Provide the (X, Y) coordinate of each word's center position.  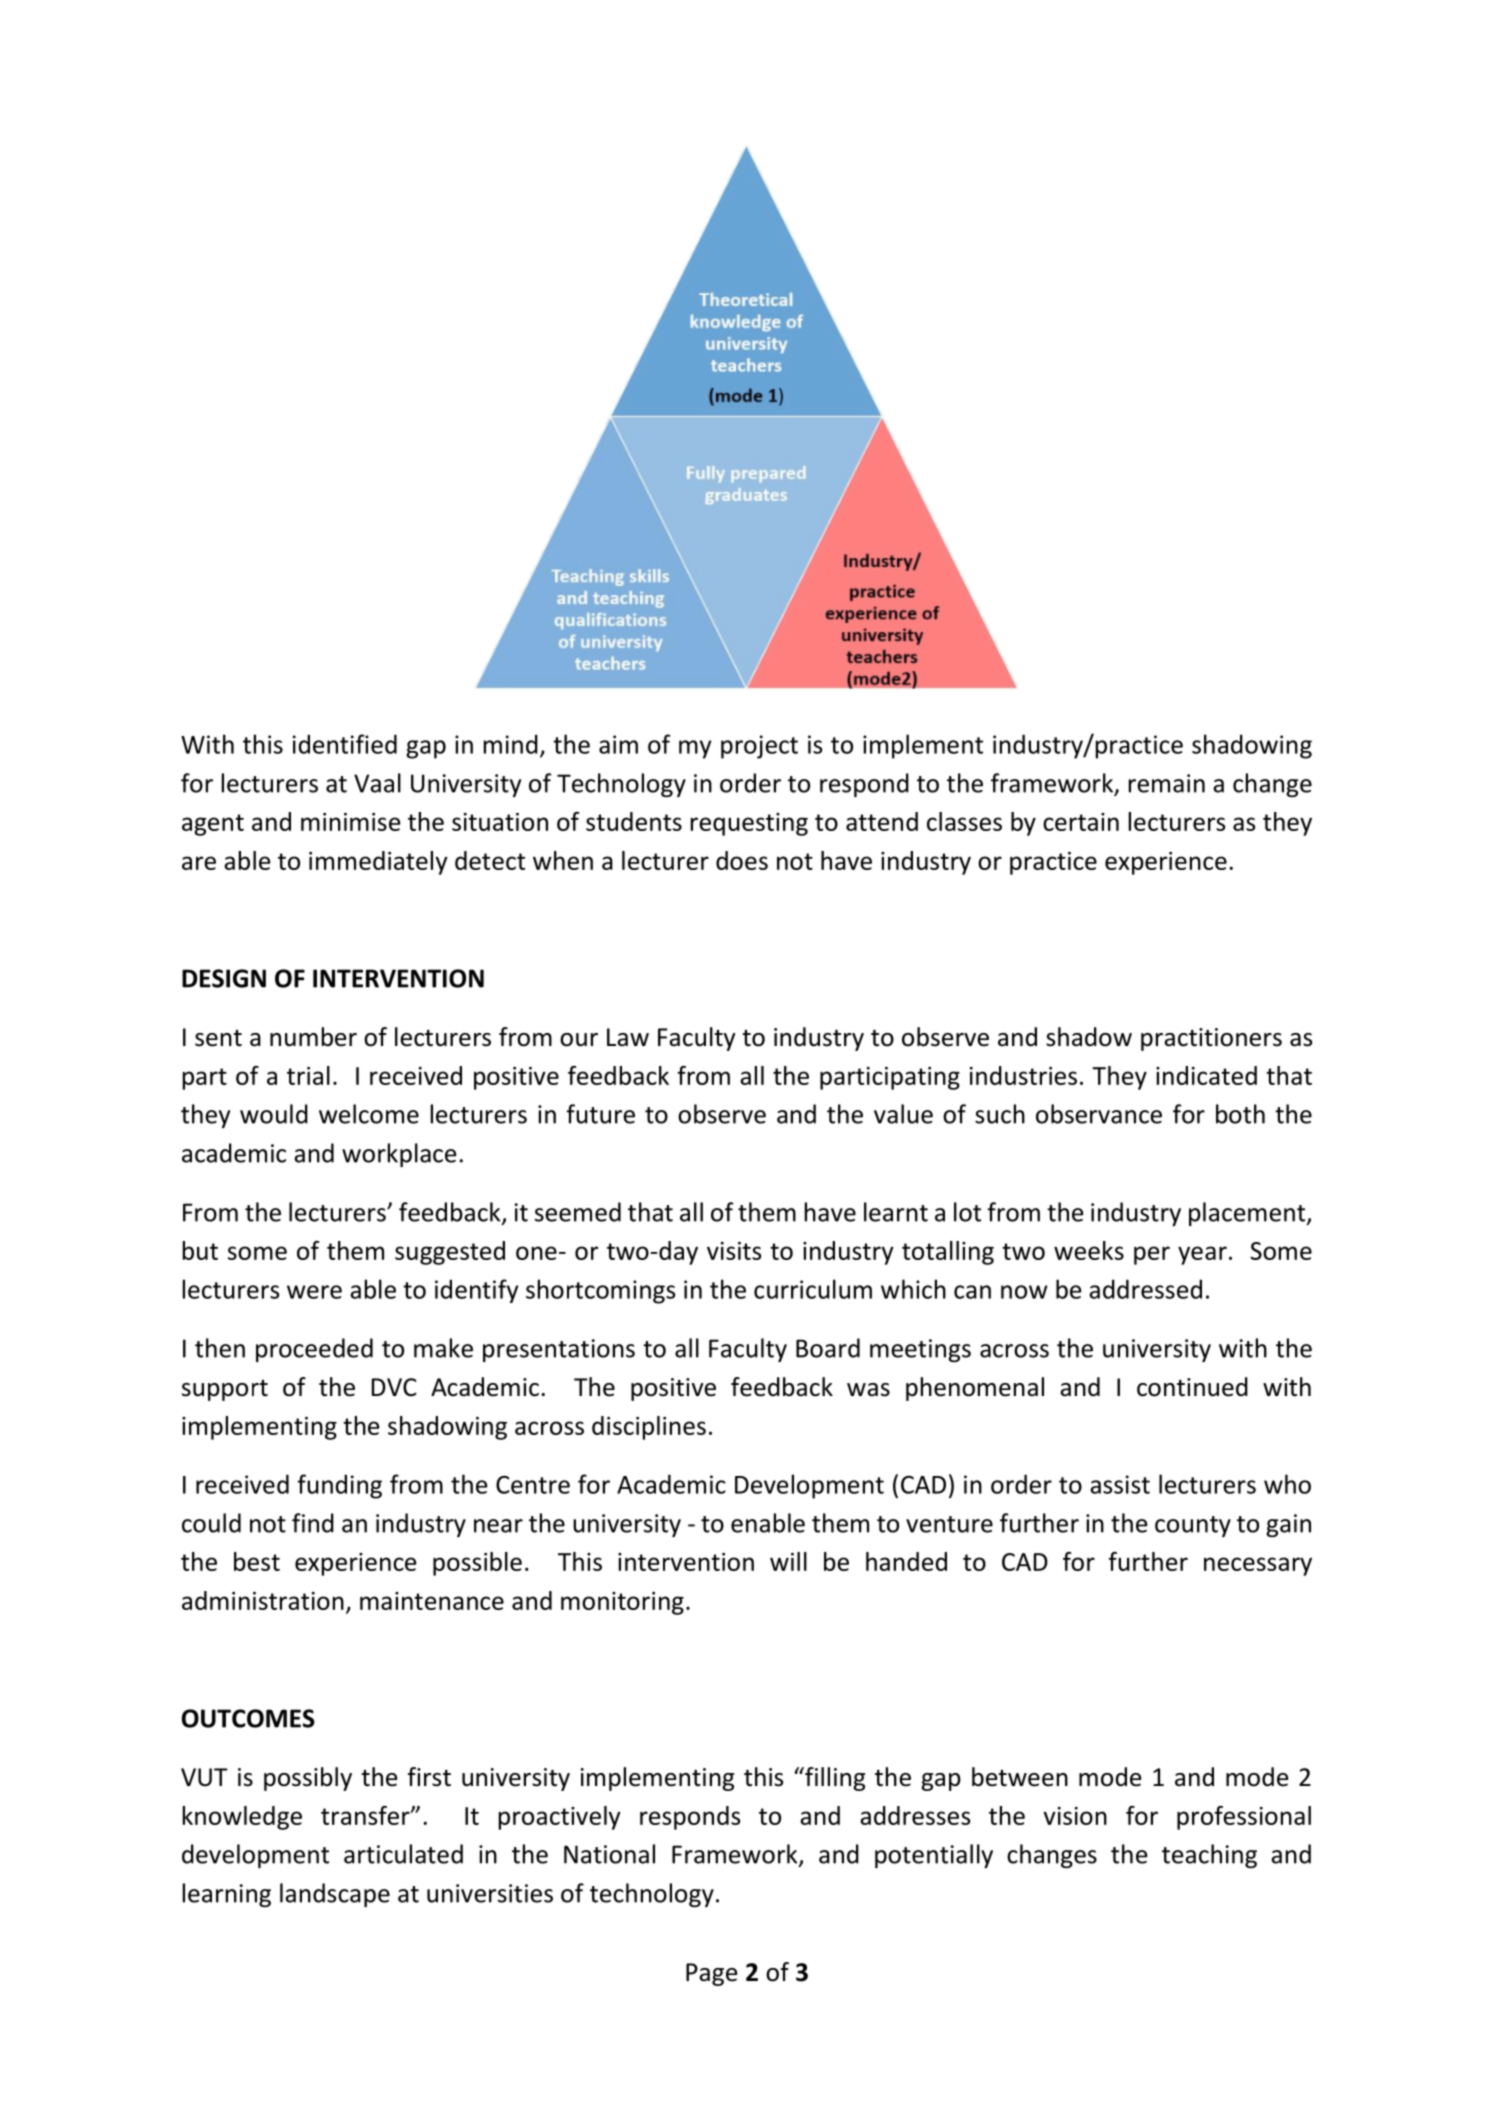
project (759, 747)
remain (1167, 783)
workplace (399, 1155)
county (1193, 1526)
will (788, 1561)
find (313, 1523)
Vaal (377, 783)
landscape (335, 1895)
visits (734, 1251)
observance (1099, 1114)
